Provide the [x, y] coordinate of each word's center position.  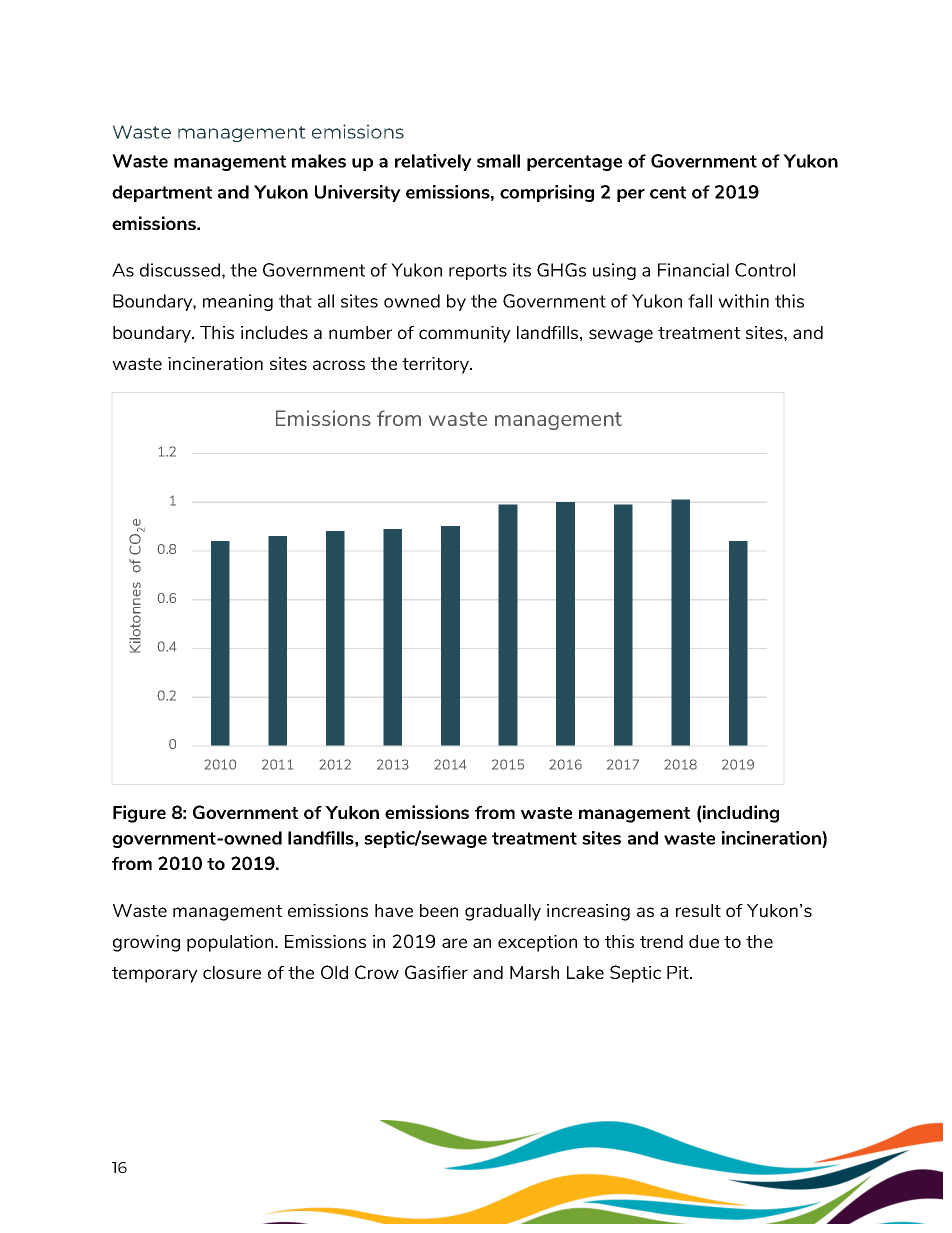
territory [436, 365]
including [740, 814]
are [454, 943]
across [339, 365]
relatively [433, 162]
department [162, 193]
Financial [693, 270]
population [231, 943]
